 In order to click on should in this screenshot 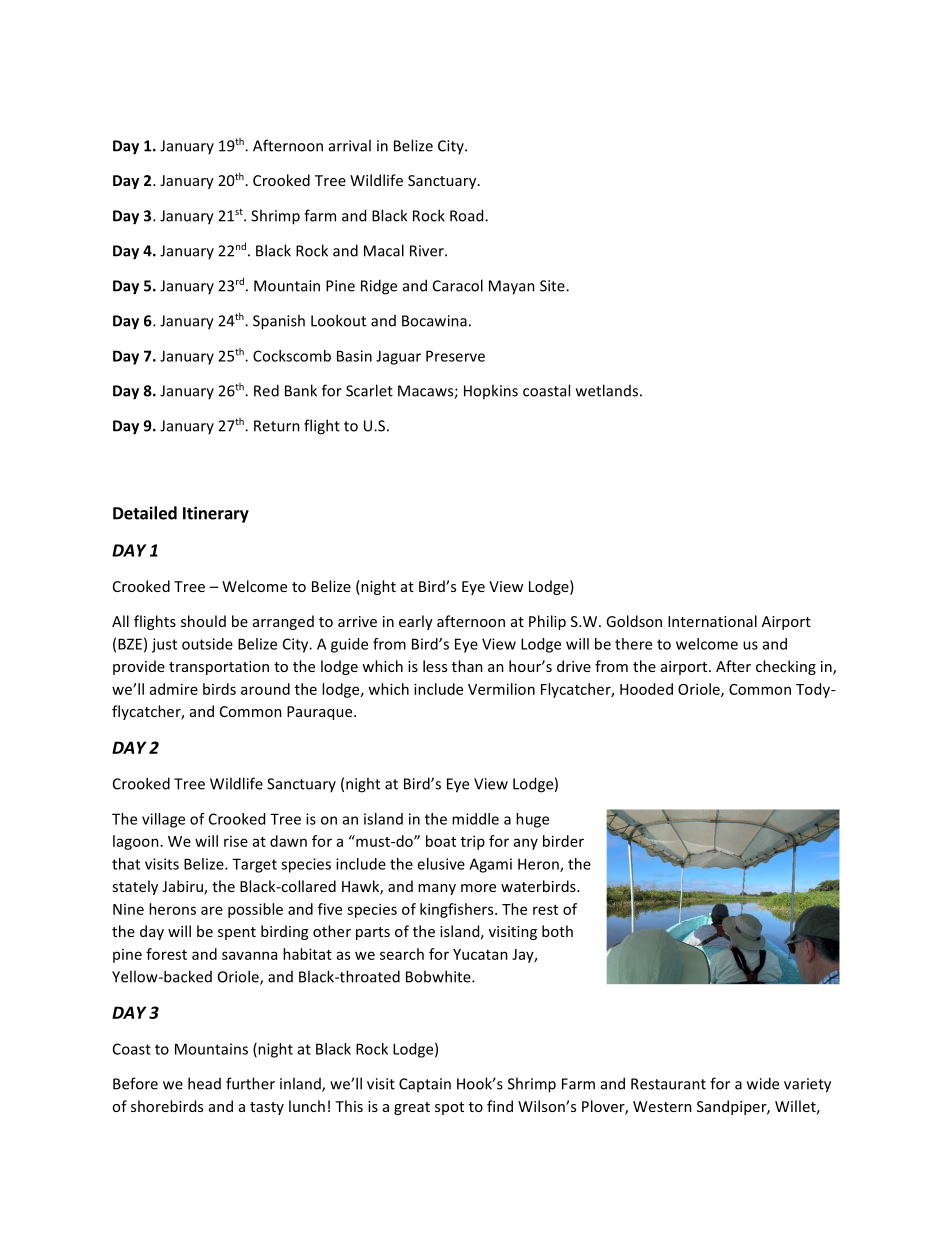, I will do `click(203, 621)`.
